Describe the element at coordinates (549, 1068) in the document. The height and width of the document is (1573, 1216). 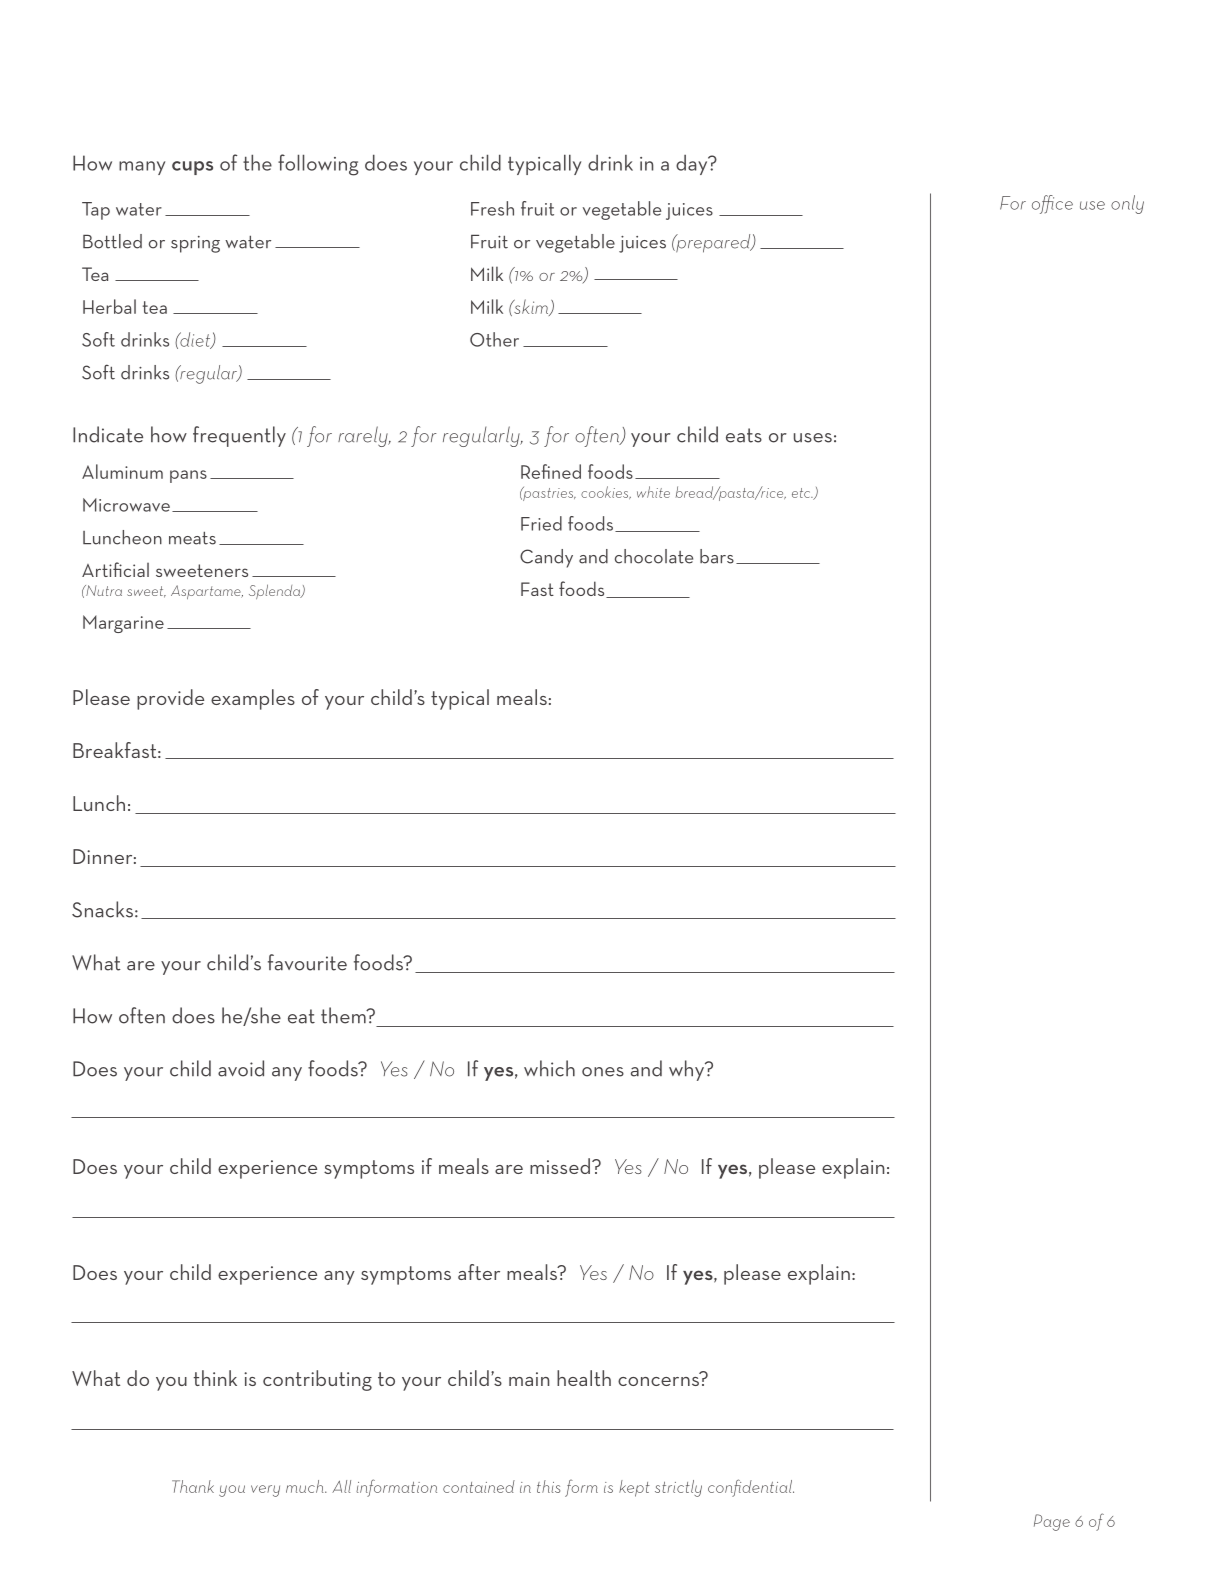
I see `which` at that location.
